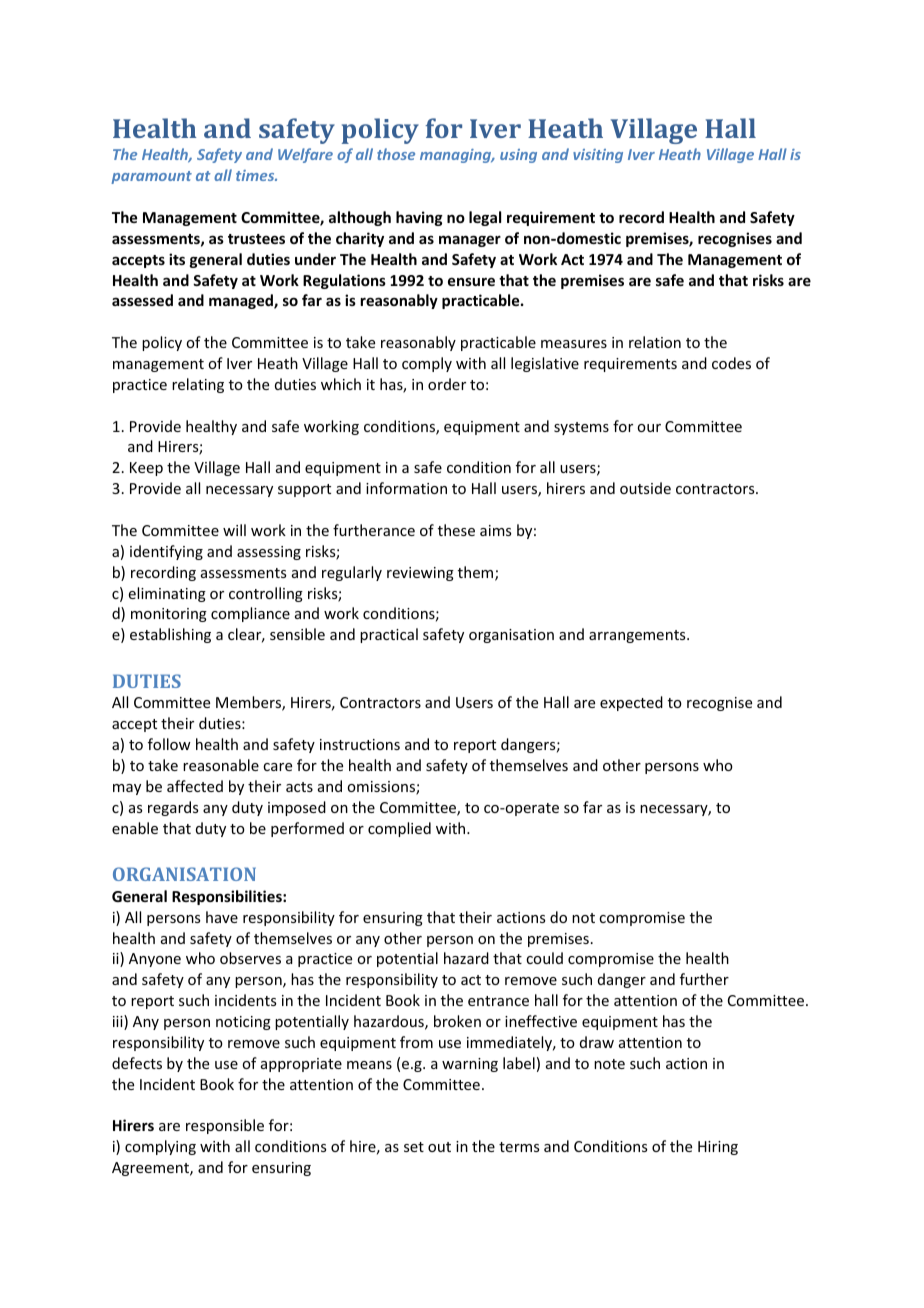 The height and width of the screenshot is (1308, 924). What do you see at coordinates (414, 1147) in the screenshot?
I see `set` at bounding box center [414, 1147].
